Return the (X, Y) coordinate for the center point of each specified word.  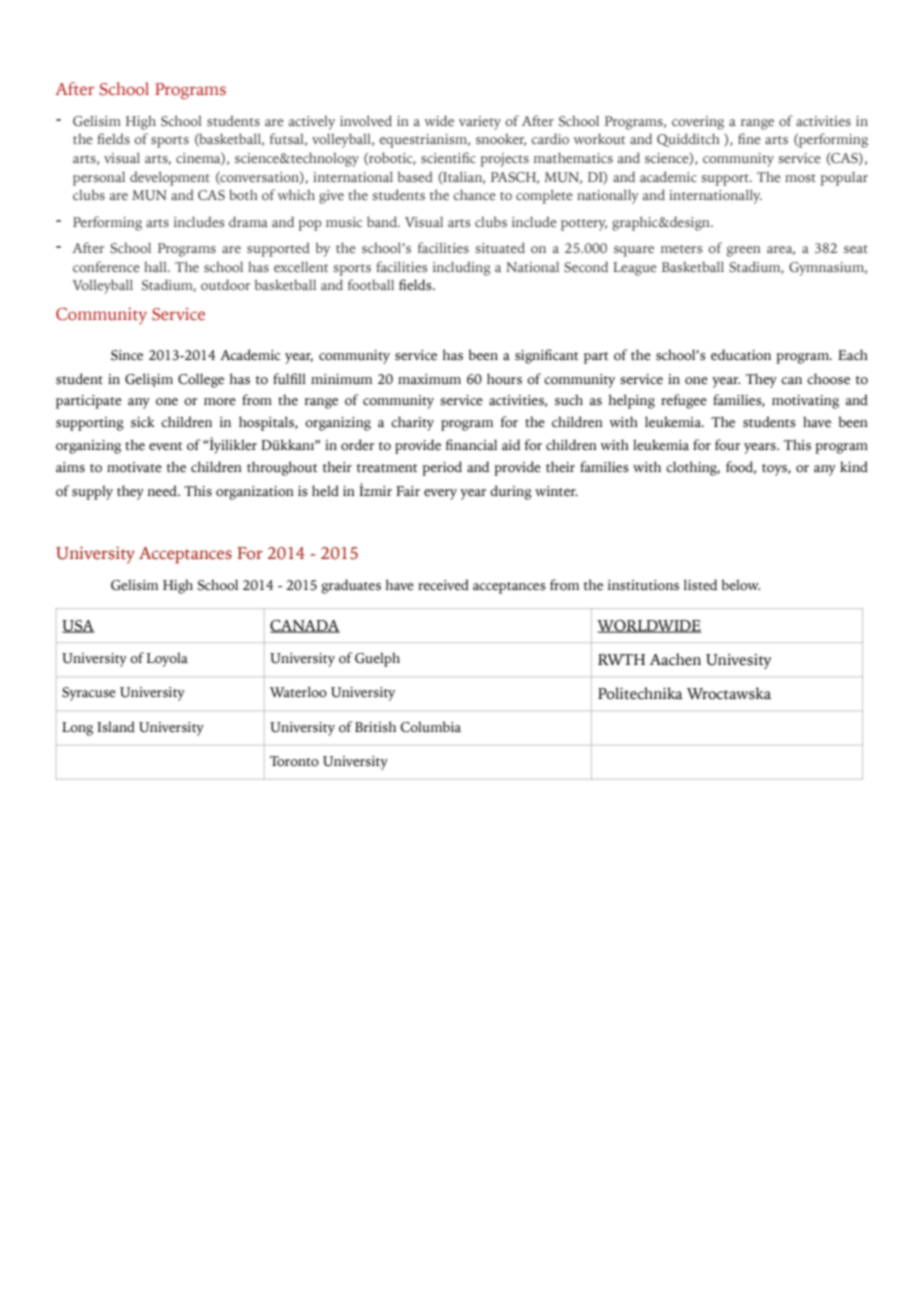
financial (471, 444)
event (166, 446)
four (727, 445)
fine (749, 138)
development (170, 178)
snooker (501, 140)
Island (116, 727)
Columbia (431, 727)
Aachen (675, 659)
